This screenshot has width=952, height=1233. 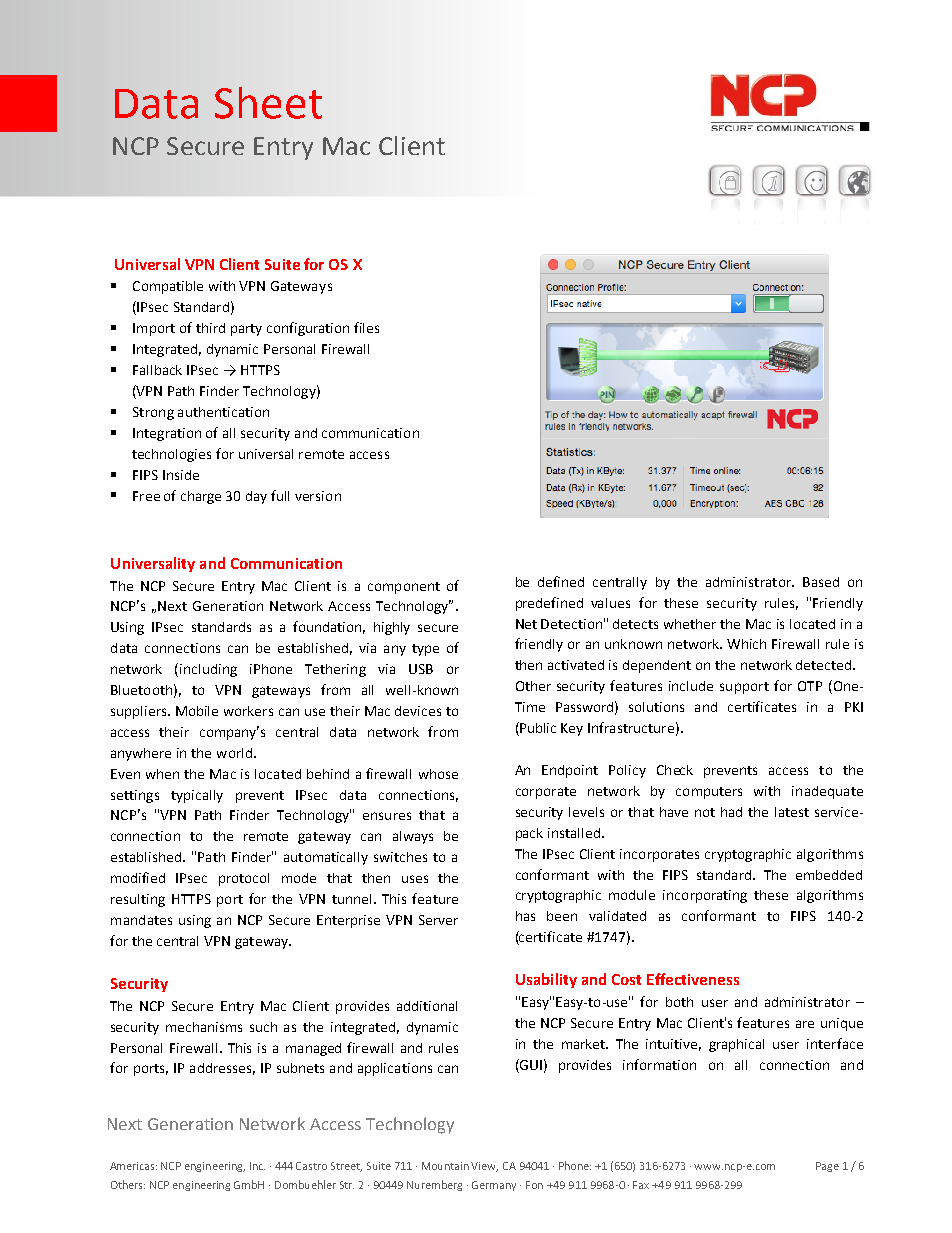 I want to click on protocol, so click(x=244, y=879).
